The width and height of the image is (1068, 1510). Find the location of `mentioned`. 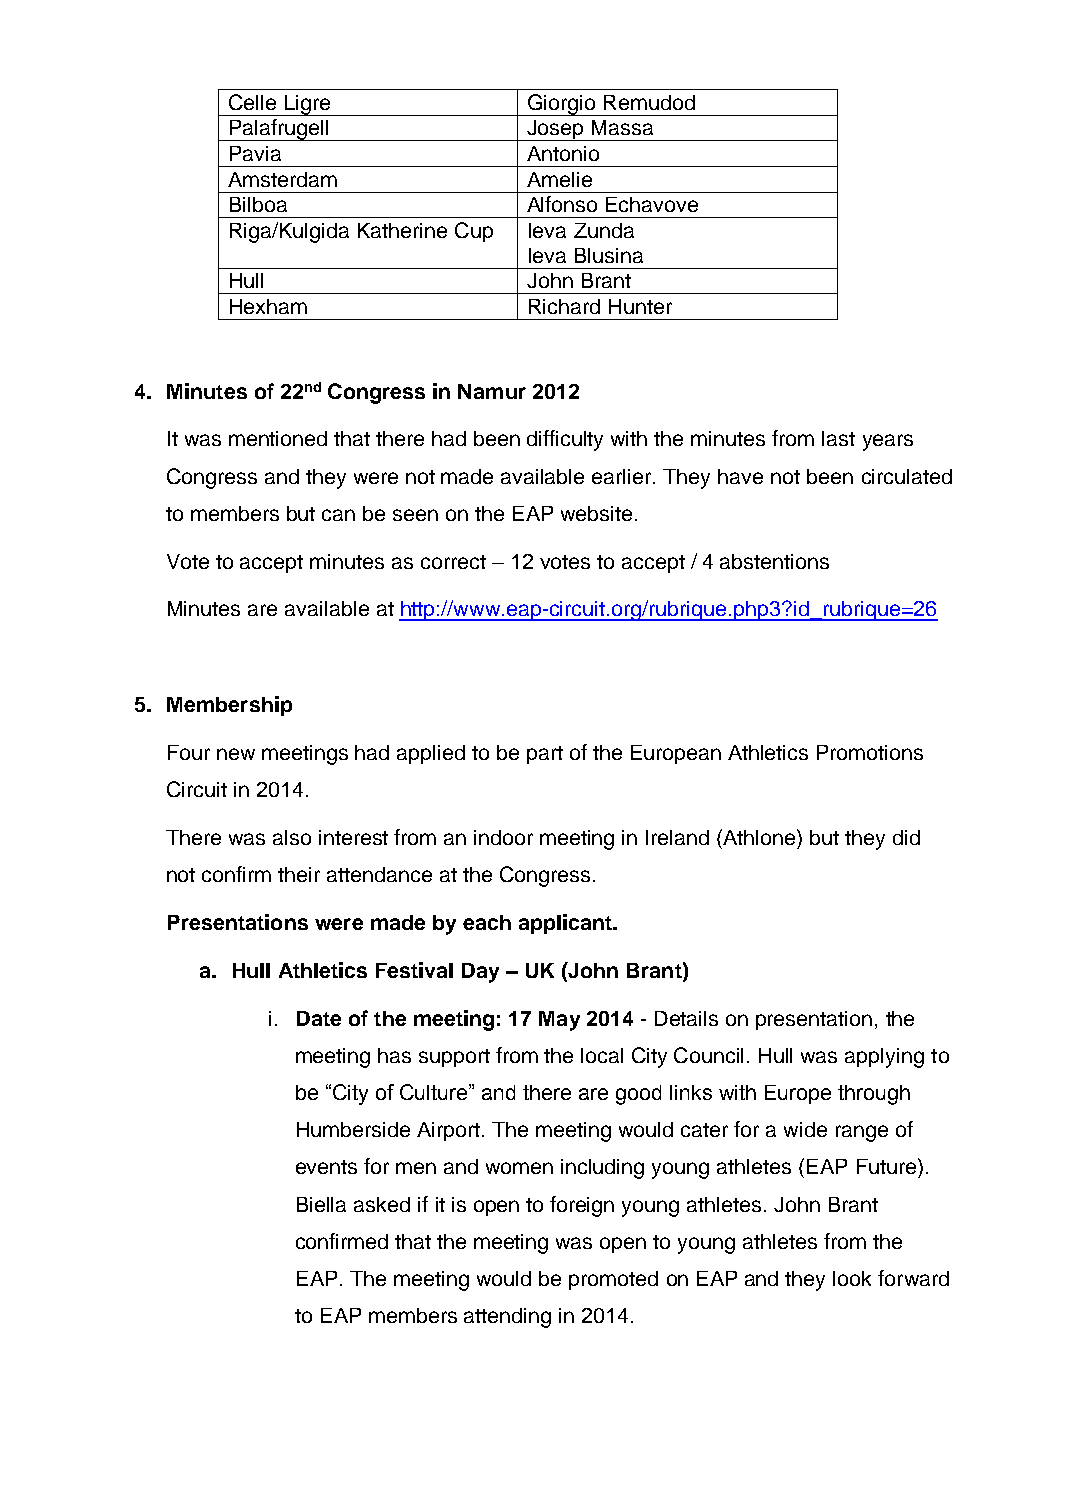

mentioned is located at coordinates (278, 438).
